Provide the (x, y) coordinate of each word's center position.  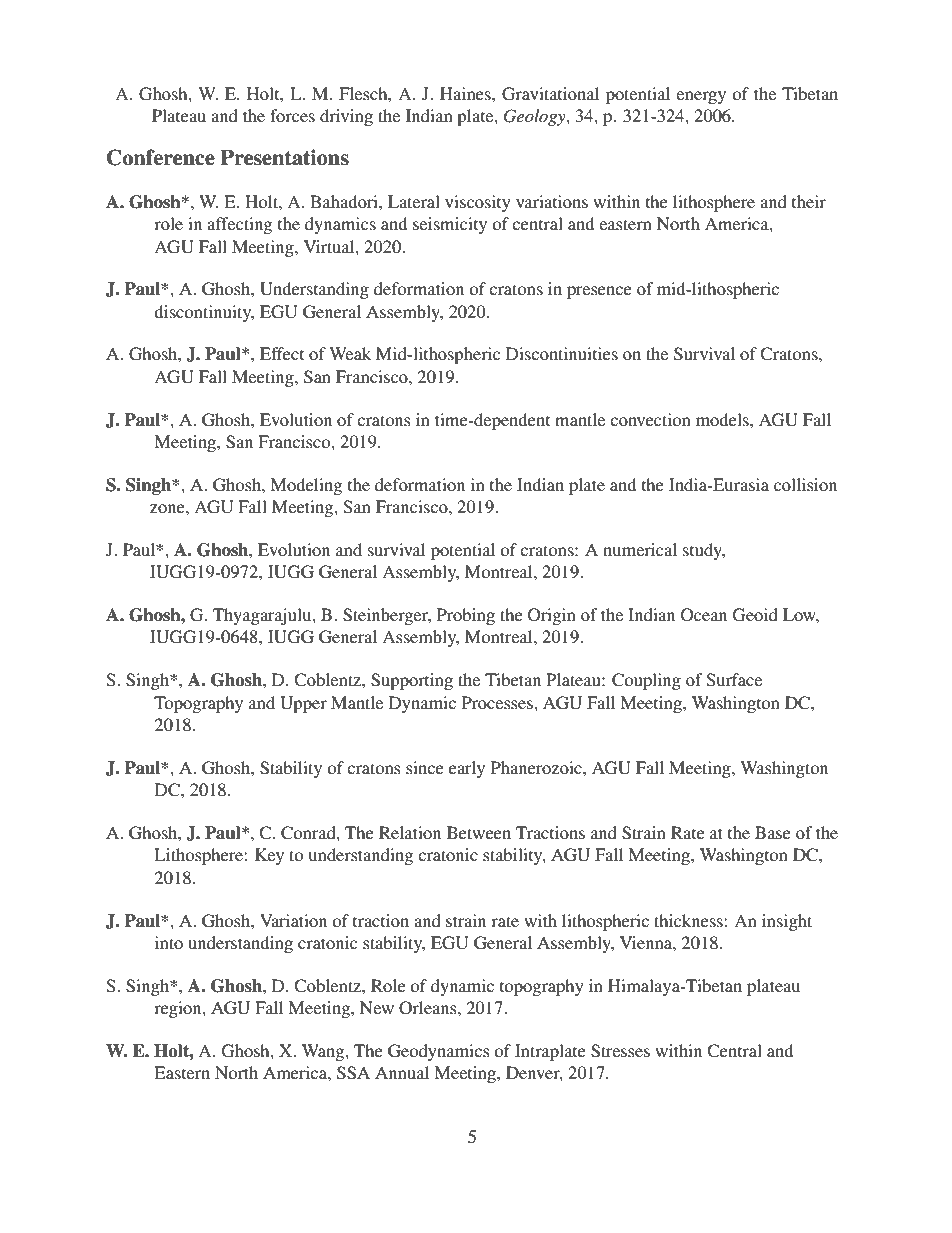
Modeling (306, 486)
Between (479, 832)
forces (292, 115)
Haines (466, 93)
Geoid (755, 615)
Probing (466, 616)
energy (701, 97)
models (723, 419)
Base (773, 832)
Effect (282, 353)
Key (269, 856)
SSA (353, 1073)
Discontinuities (562, 353)
